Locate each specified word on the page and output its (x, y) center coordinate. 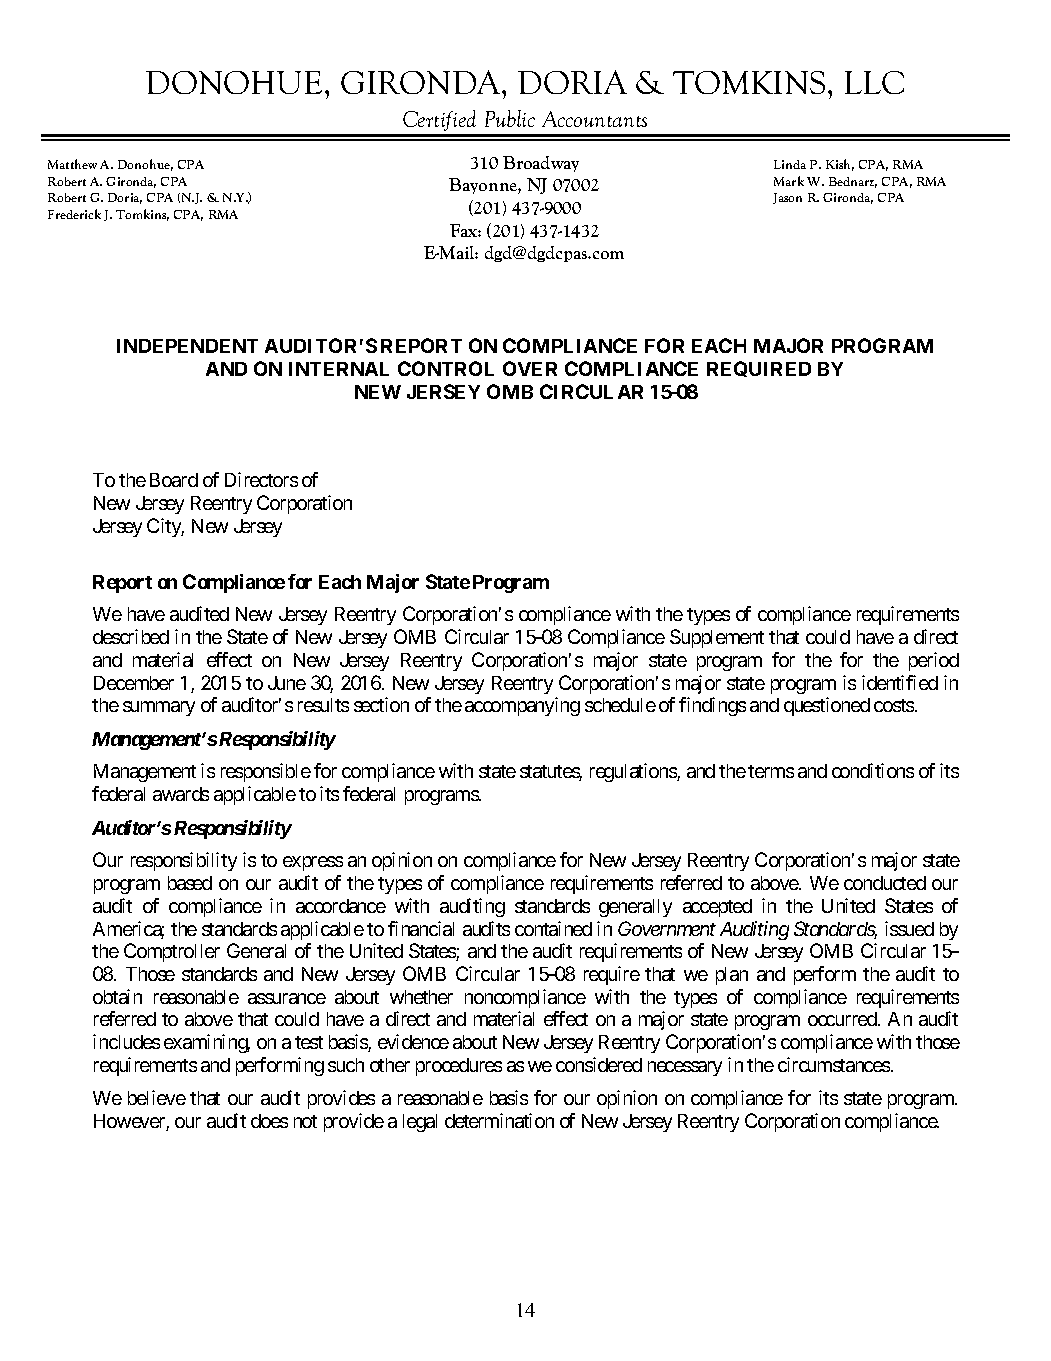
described (131, 636)
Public (510, 118)
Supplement (717, 638)
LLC (874, 82)
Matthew (72, 164)
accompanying (522, 706)
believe (157, 1097)
